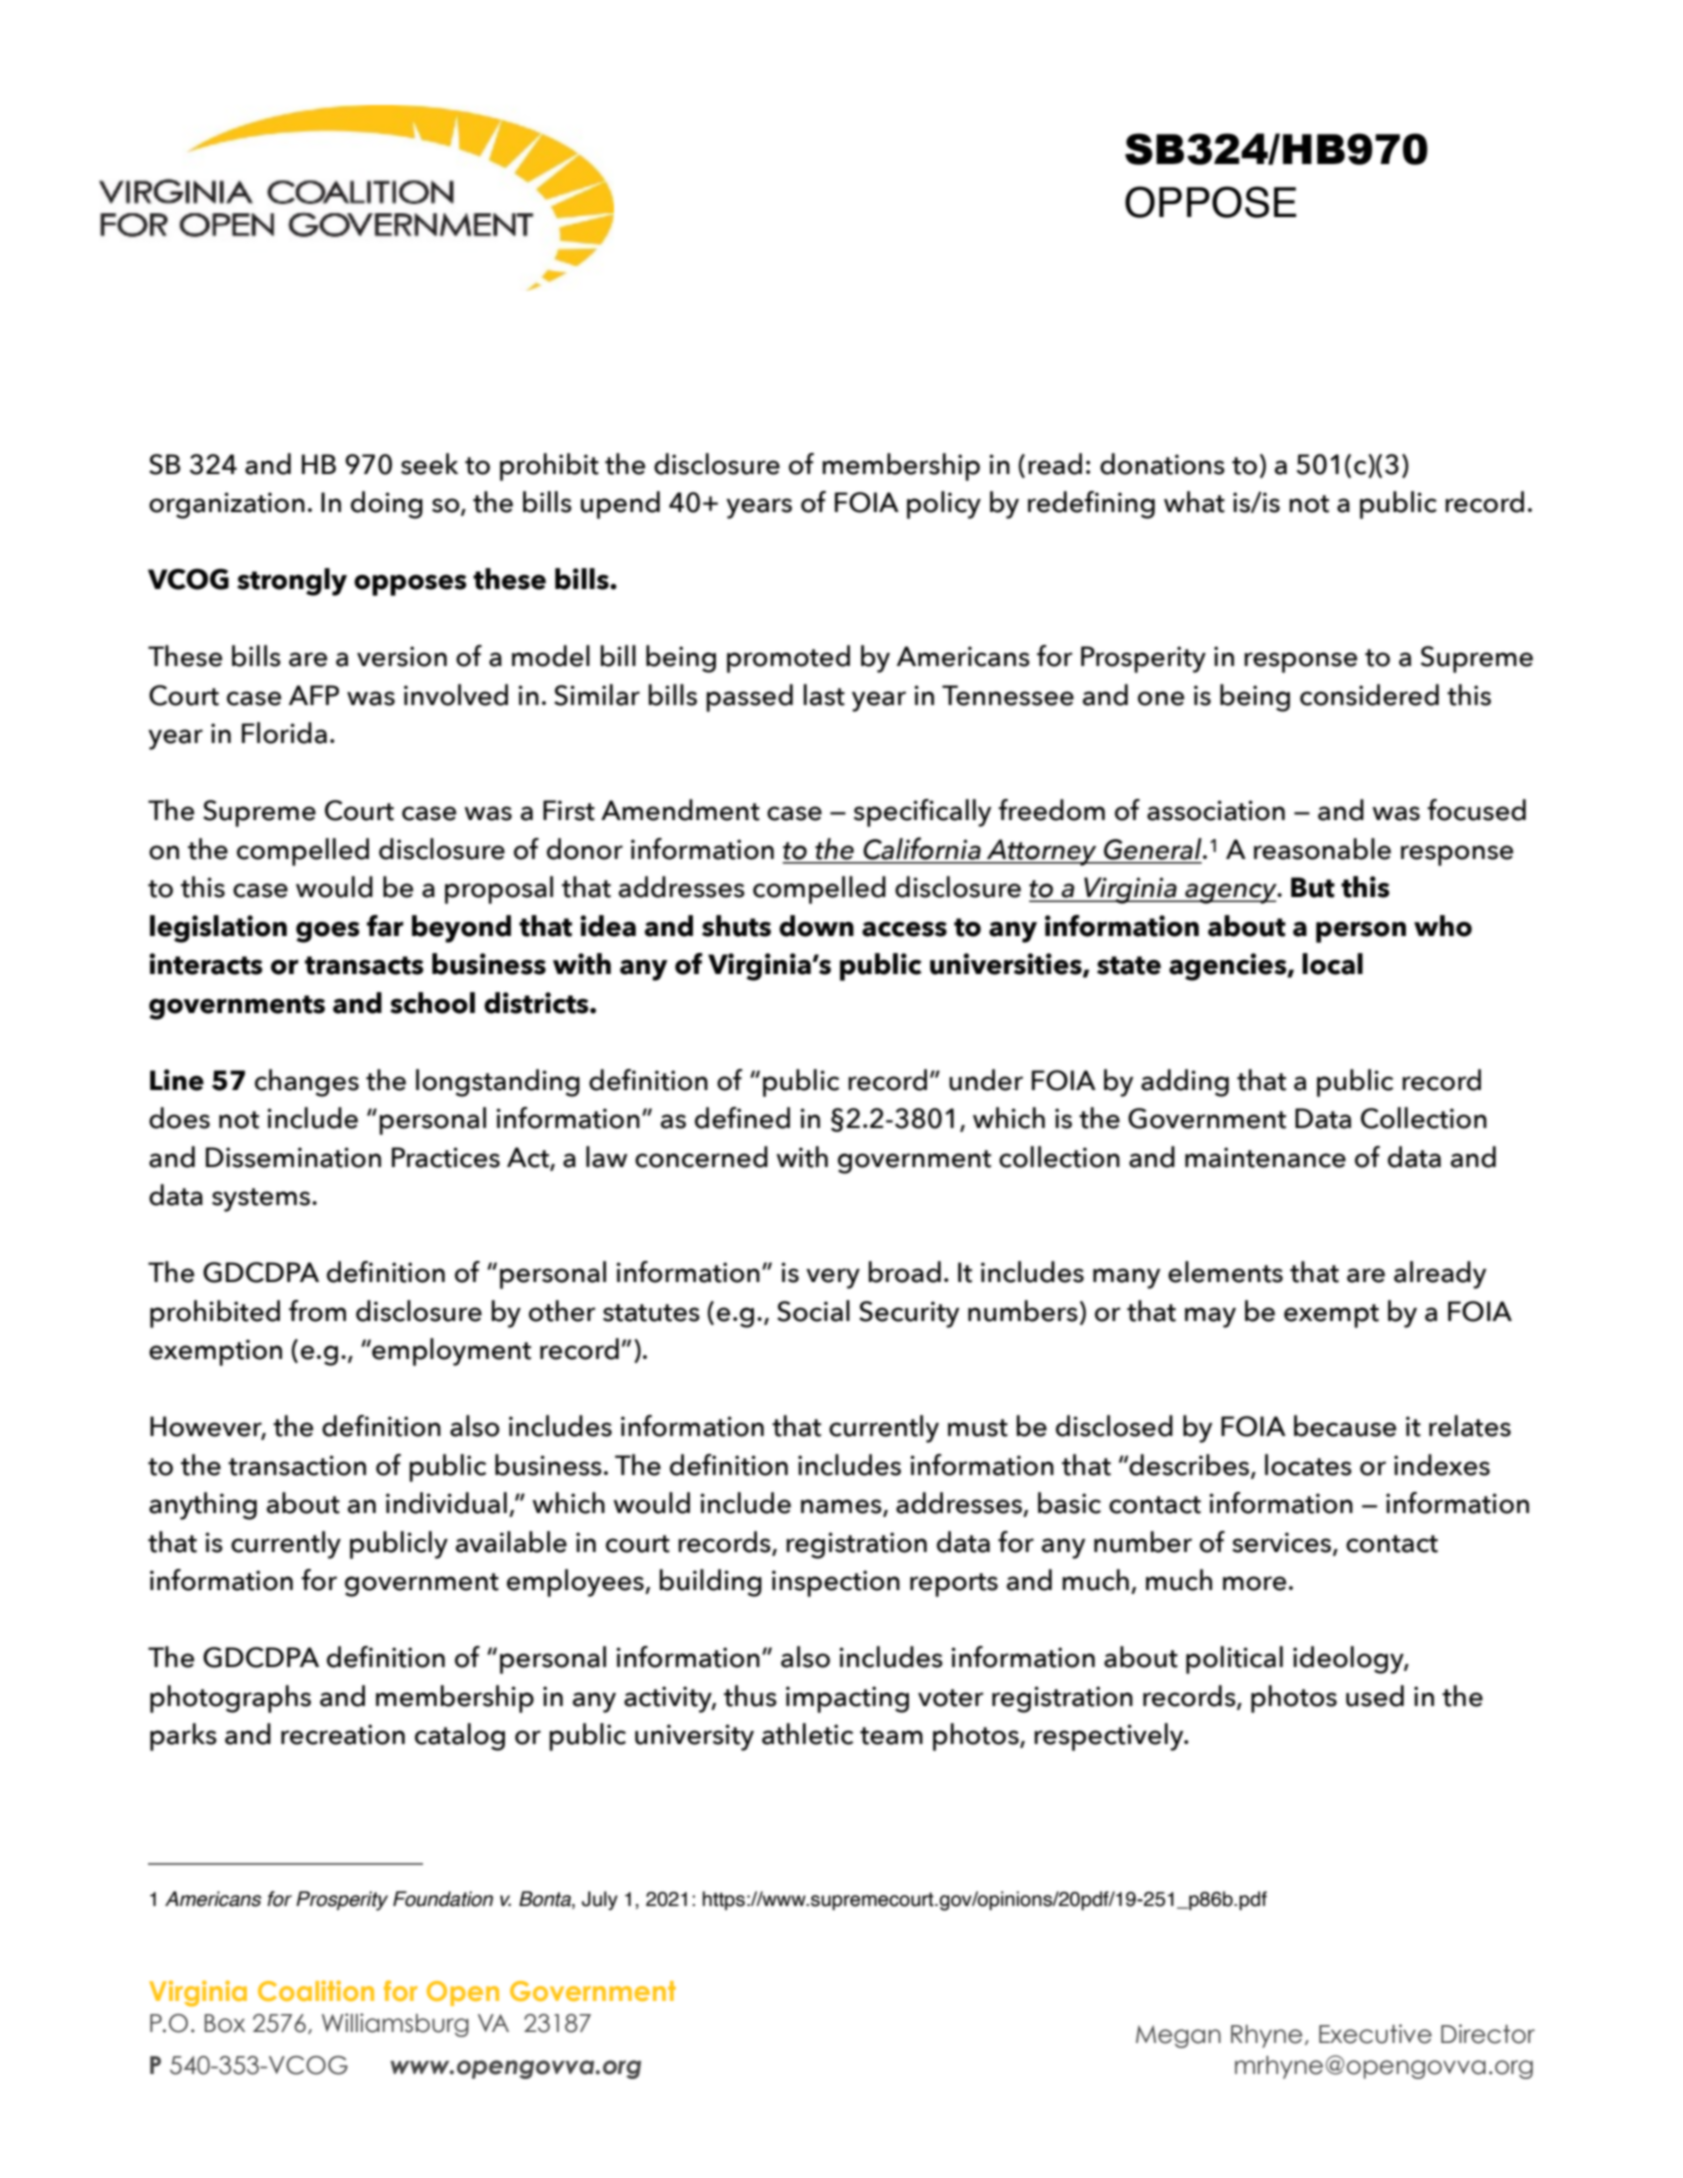  What do you see at coordinates (316, 1990) in the screenshot?
I see `Coalition` at bounding box center [316, 1990].
